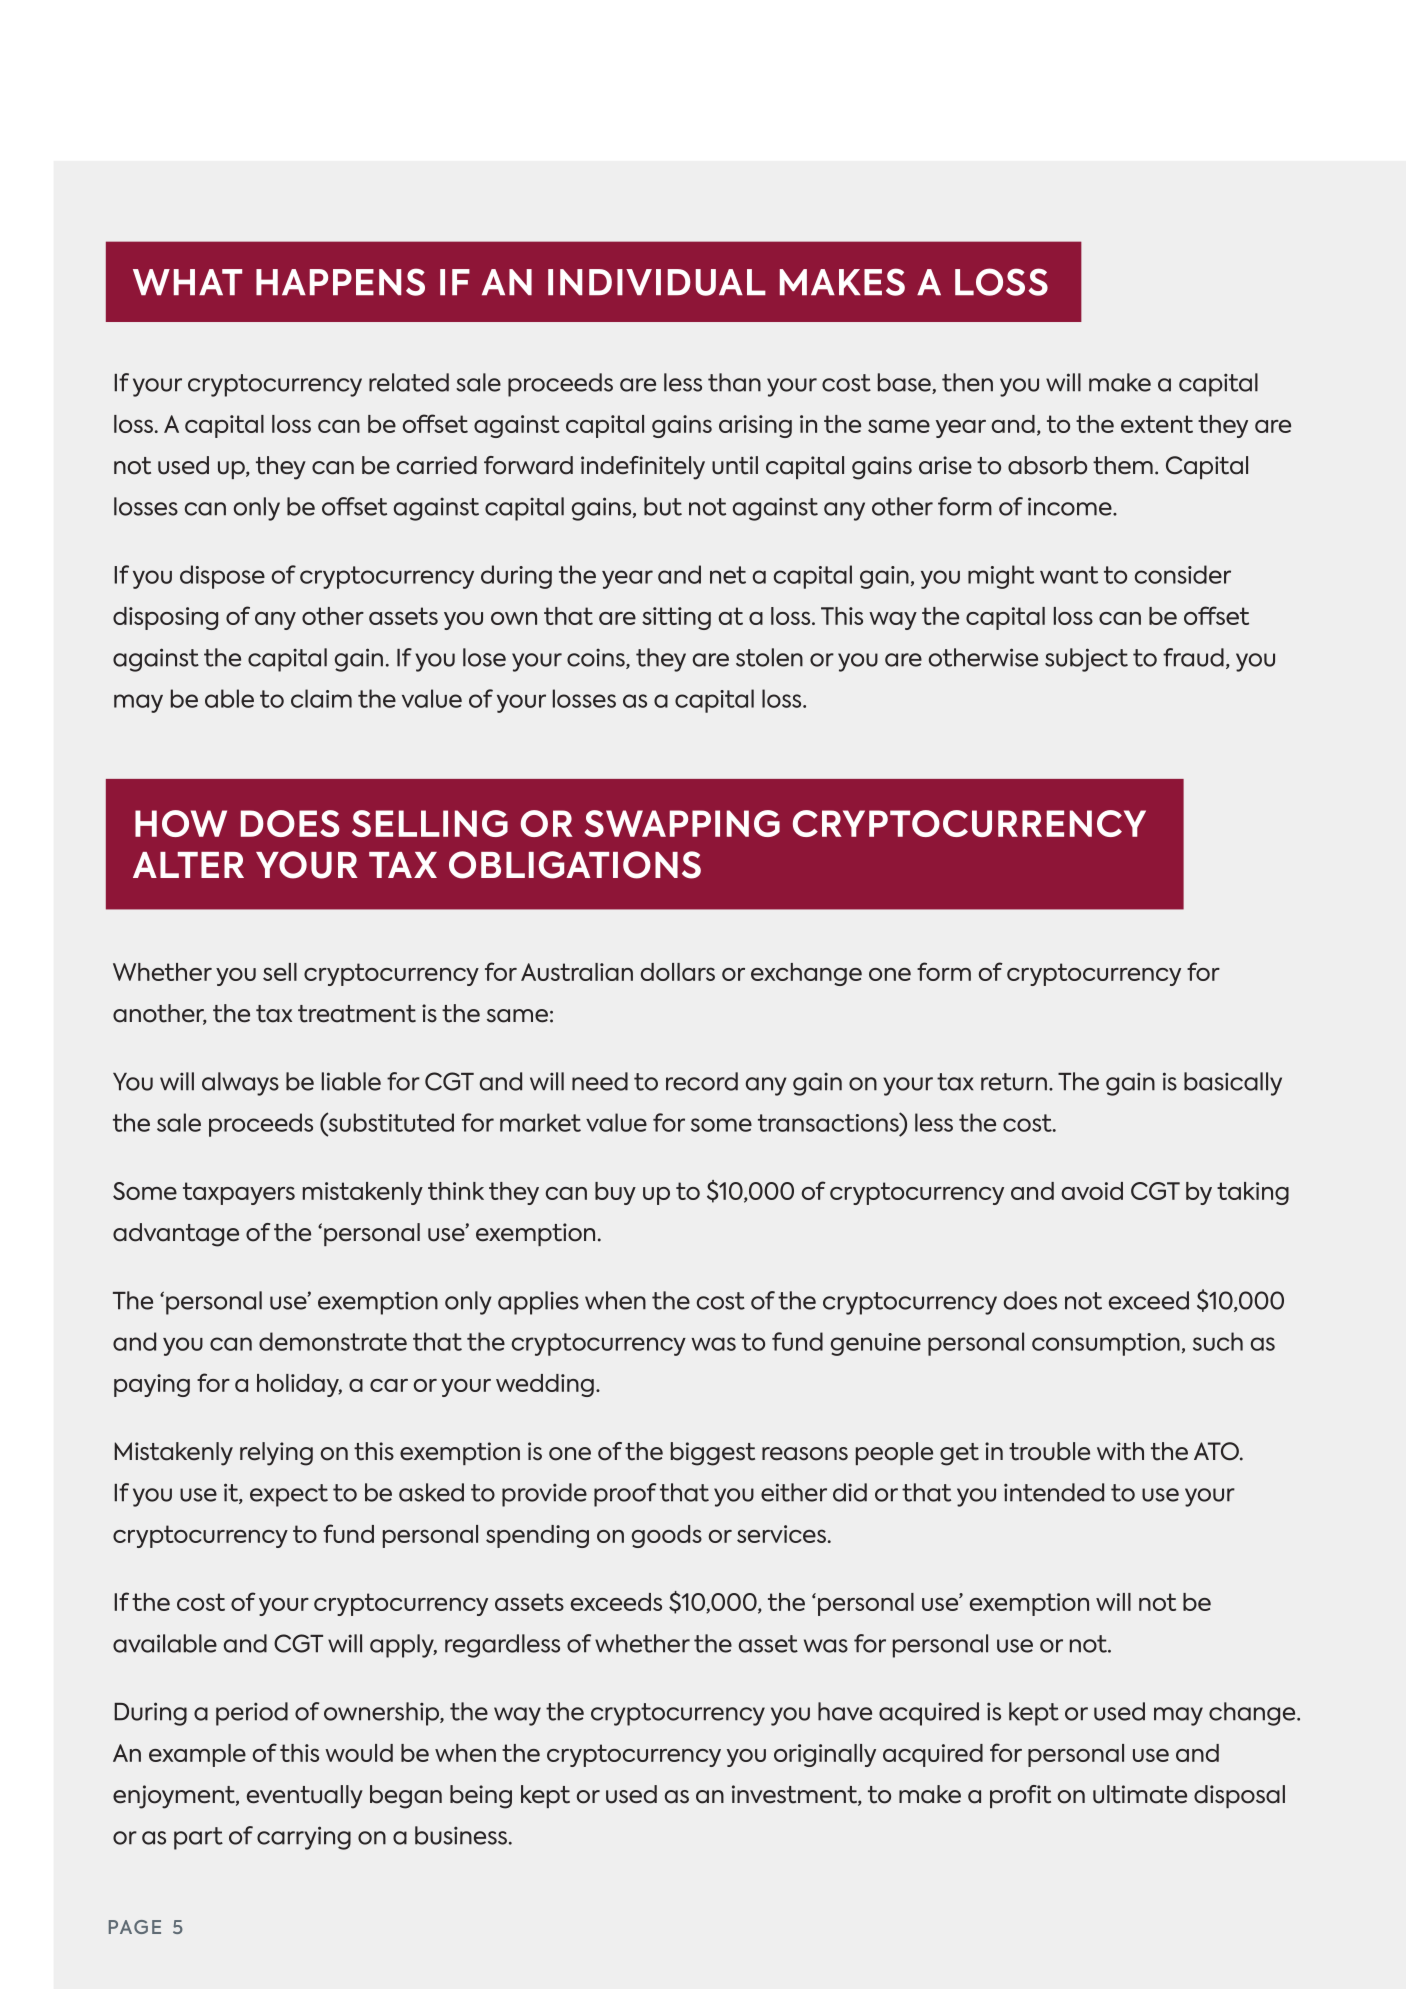 This page has width=1406, height=1989. Describe the element at coordinates (240, 1084) in the page. I see `always` at that location.
